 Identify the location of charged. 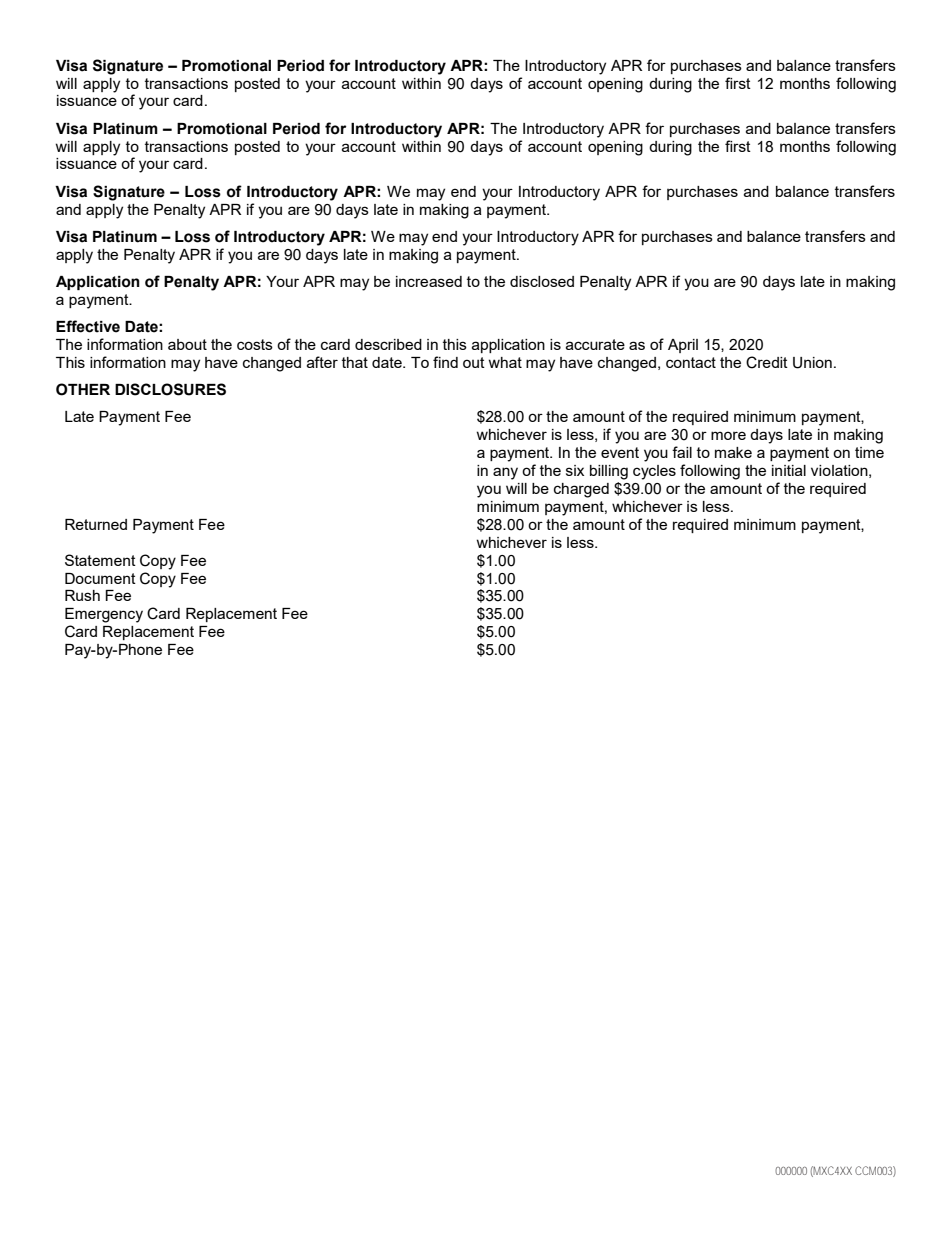
(581, 490).
